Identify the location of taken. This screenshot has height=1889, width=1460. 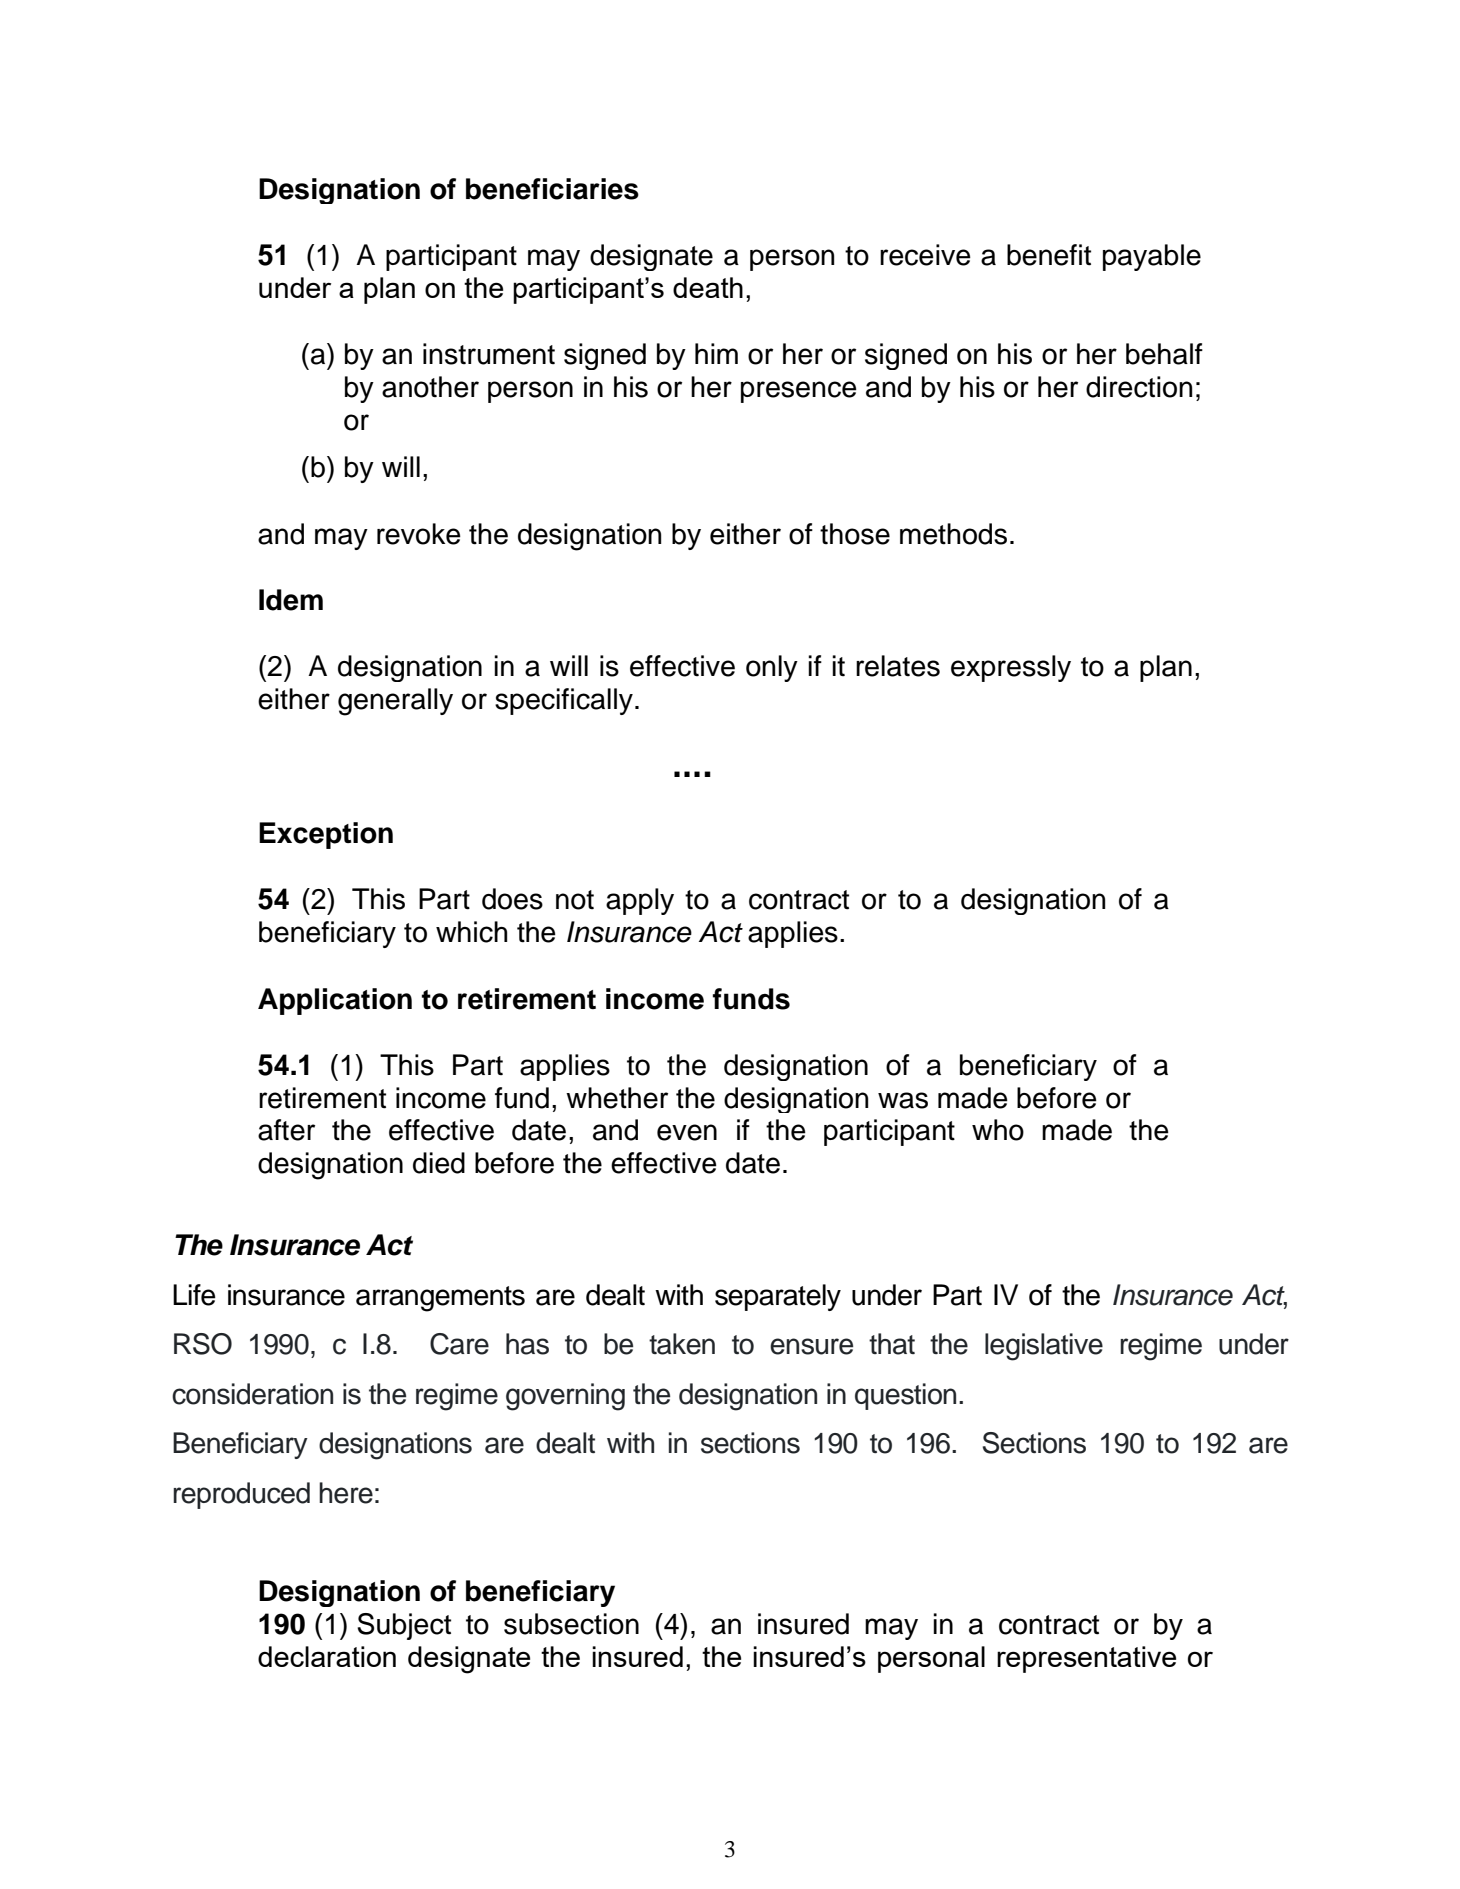
(682, 1344).
